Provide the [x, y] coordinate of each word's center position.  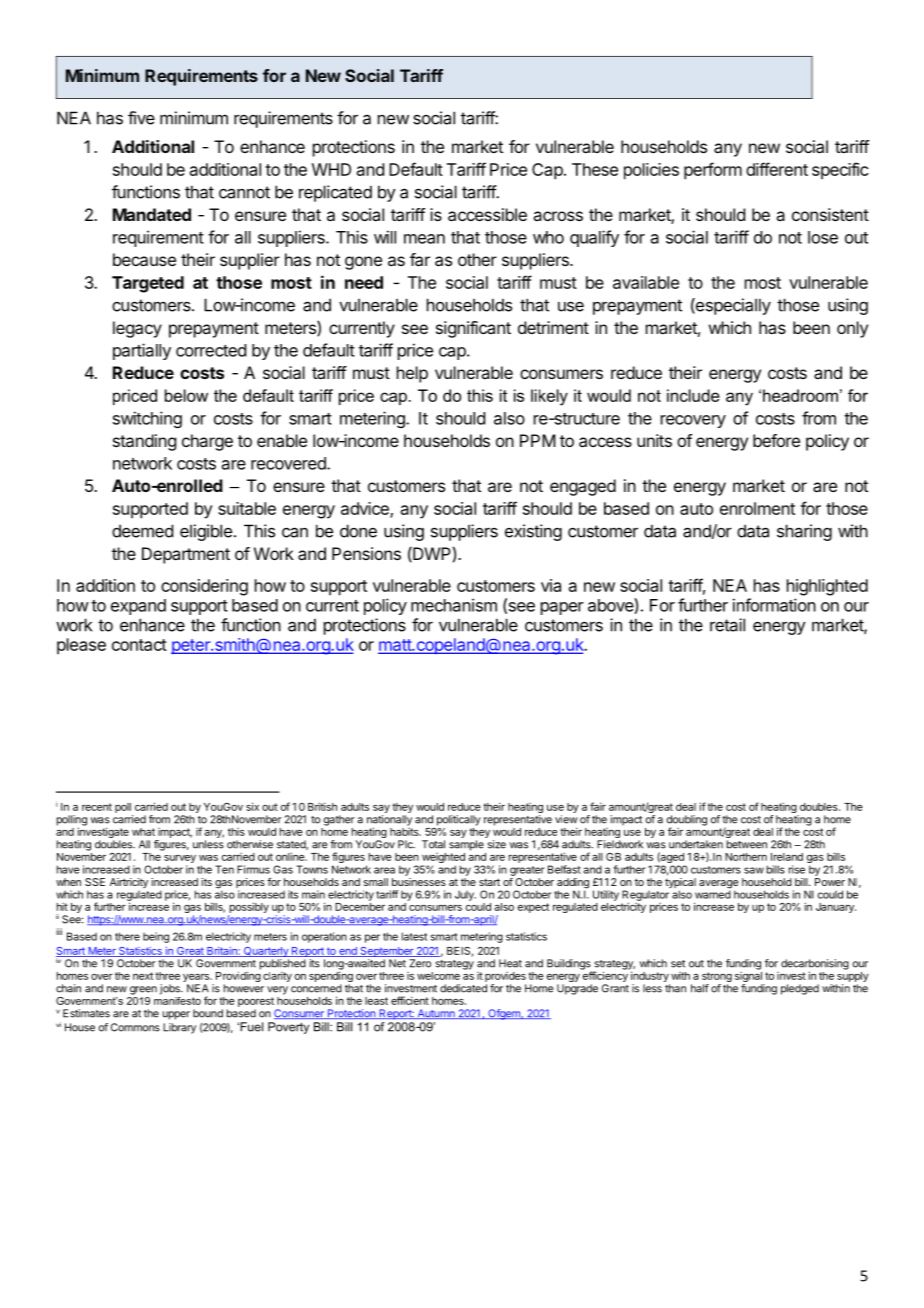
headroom [800, 395]
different [777, 169]
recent [97, 807]
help [412, 374]
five [141, 118]
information [774, 605]
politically [459, 820]
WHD [331, 169]
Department [186, 555]
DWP [431, 554]
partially [142, 351]
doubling [687, 821]
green [143, 990]
